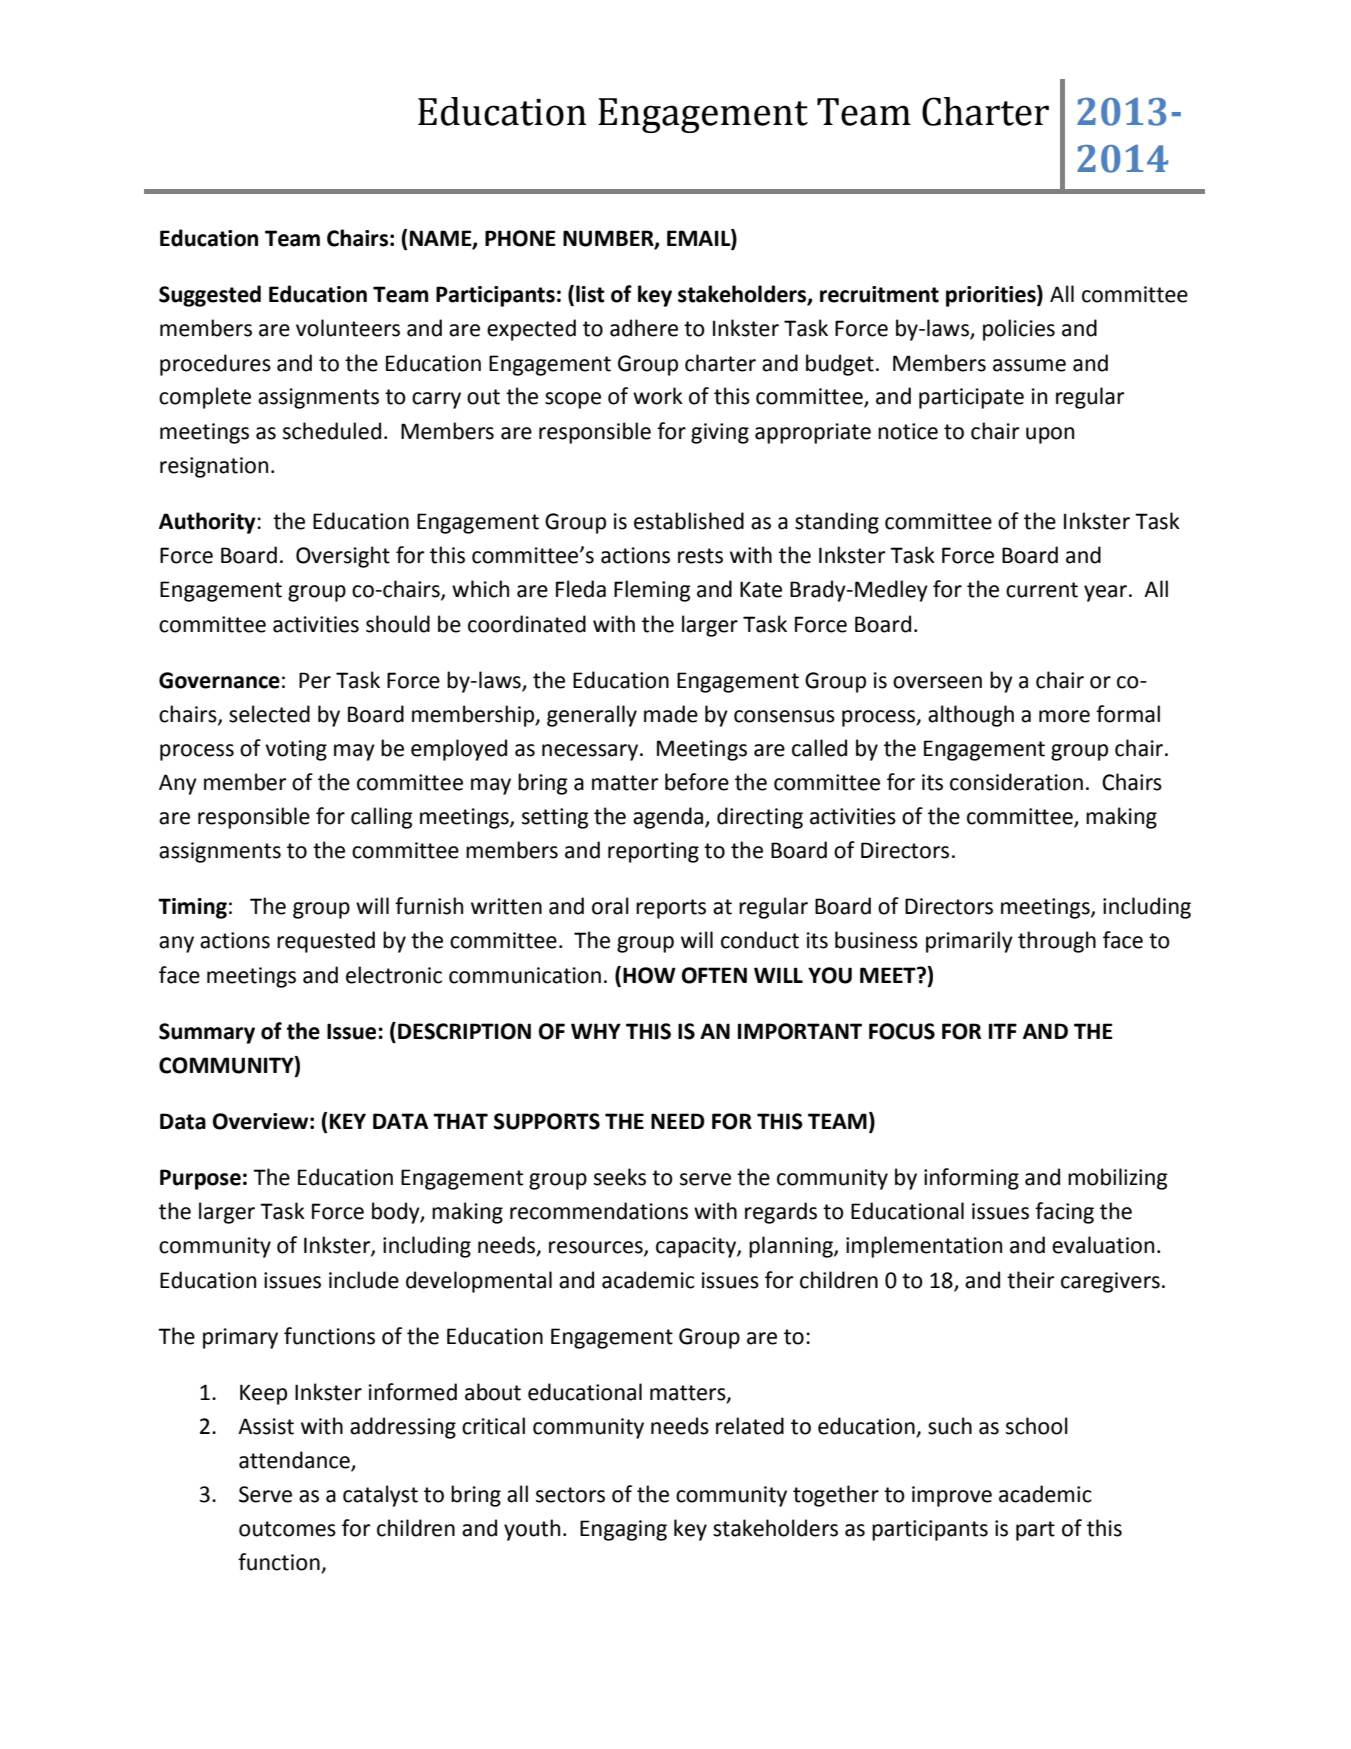  Describe the element at coordinates (207, 1033) in the screenshot. I see `Summary` at that location.
